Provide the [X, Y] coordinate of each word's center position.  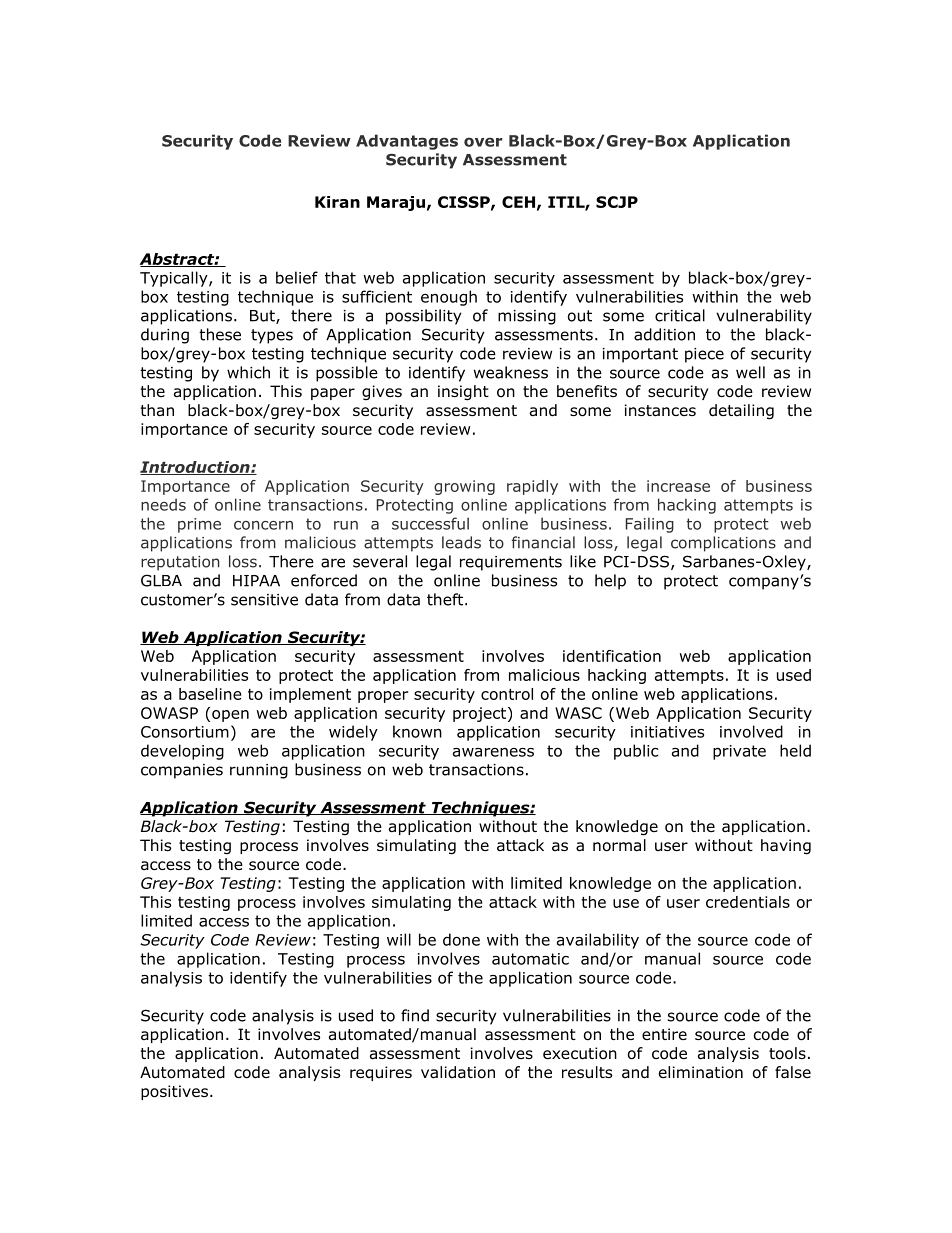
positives [174, 1092]
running [259, 771]
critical [680, 315]
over [483, 142]
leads [461, 542]
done [461, 939]
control [507, 694]
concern [263, 525]
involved [751, 731]
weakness [511, 372]
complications [723, 544]
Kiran [337, 202]
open [230, 716]
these [220, 334]
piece [704, 355]
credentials [748, 902]
